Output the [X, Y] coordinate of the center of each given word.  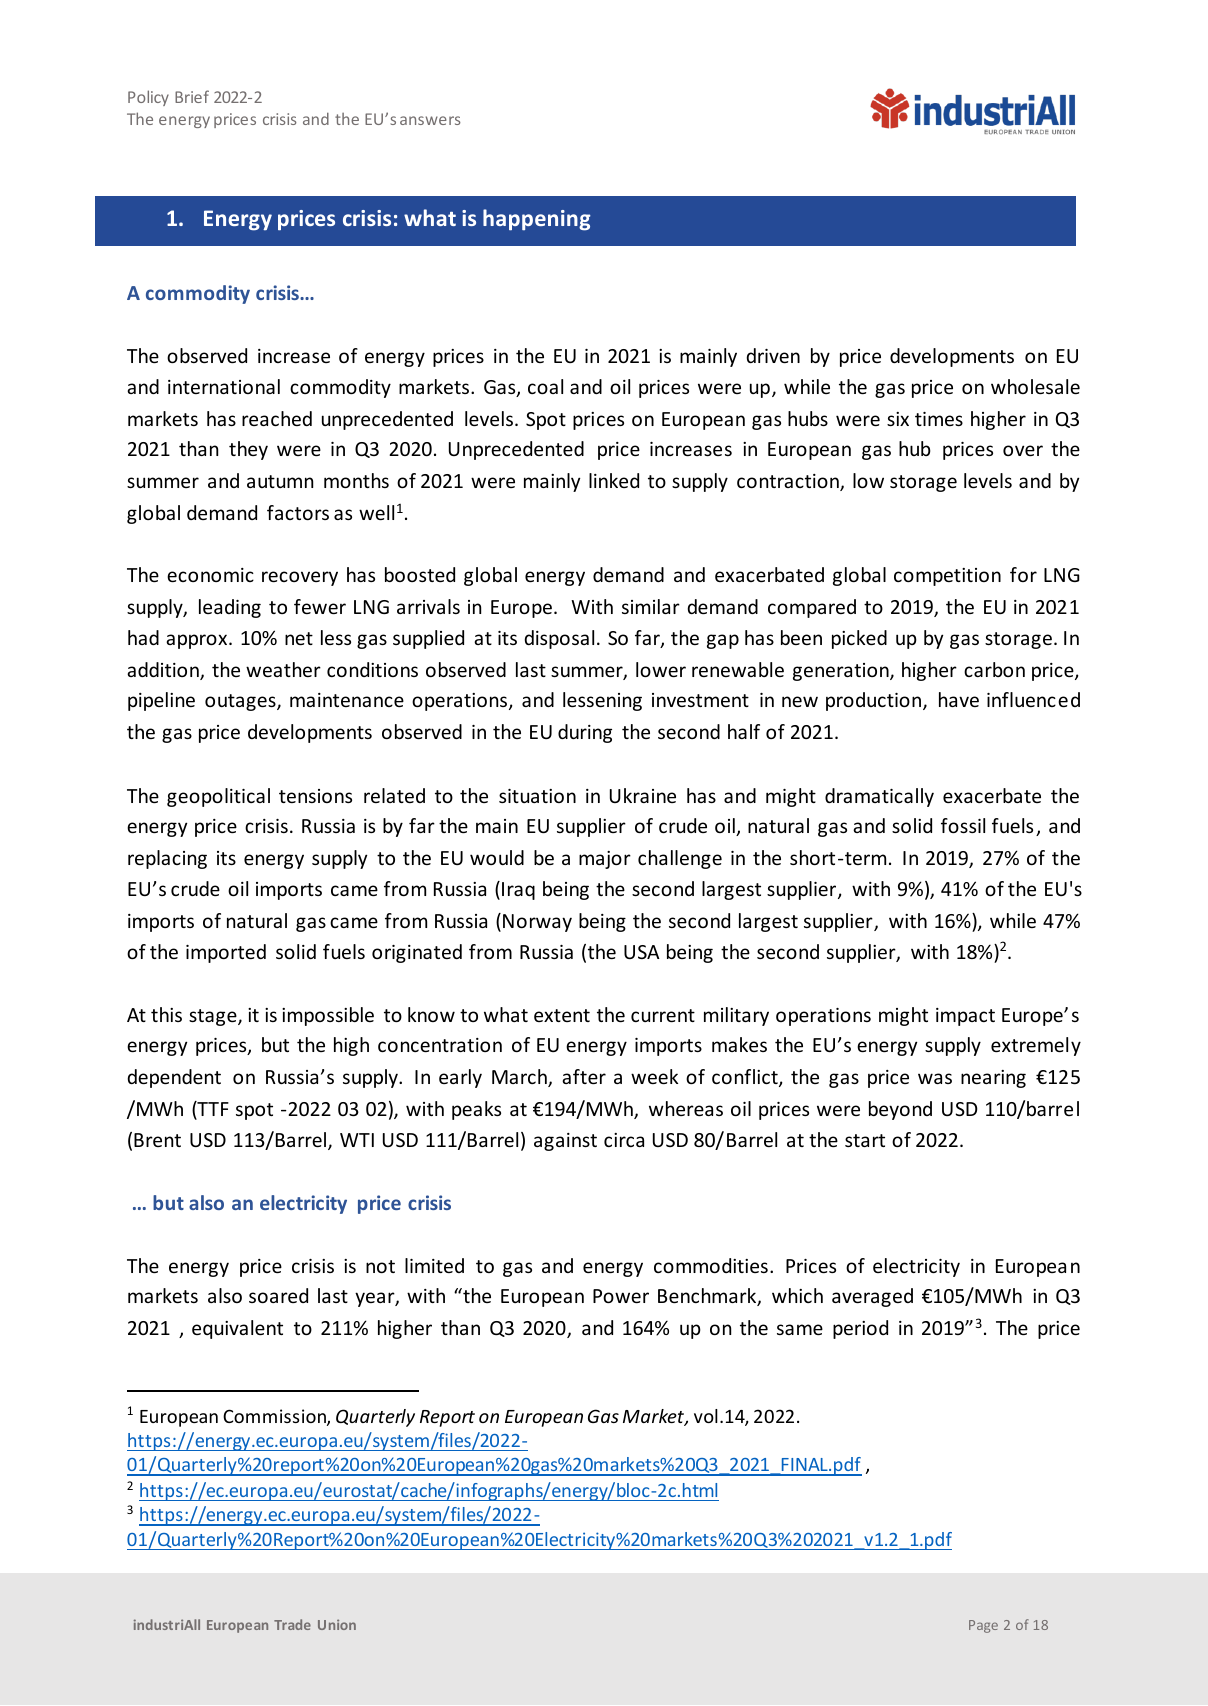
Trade [292, 1624]
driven [773, 355]
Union [337, 1624]
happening [536, 220]
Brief [192, 96]
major [605, 860]
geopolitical [218, 797]
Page [983, 1626]
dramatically [879, 797]
